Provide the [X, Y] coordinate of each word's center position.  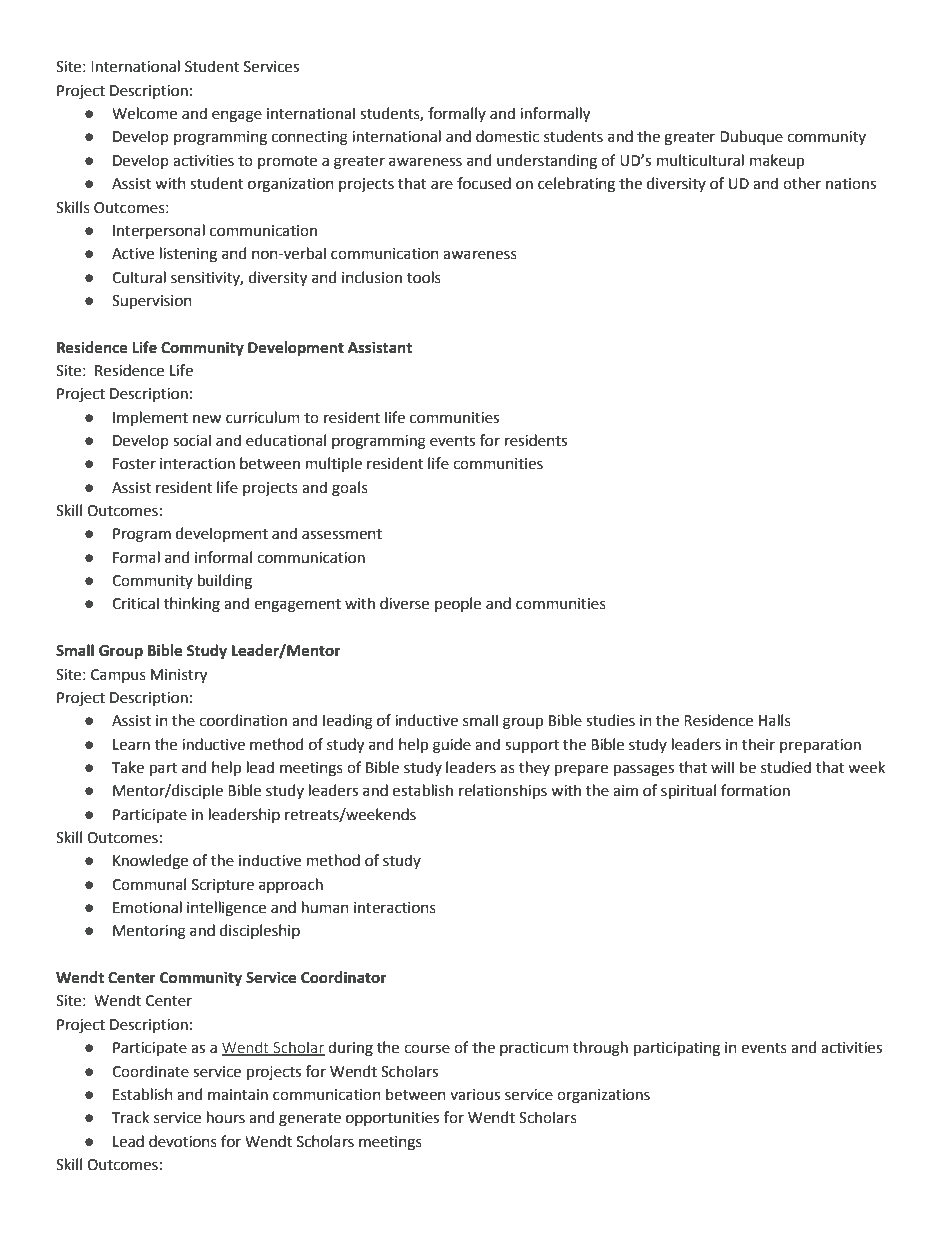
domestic [507, 136]
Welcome [144, 113]
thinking [192, 605]
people [458, 604]
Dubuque [751, 137]
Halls [775, 720]
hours [226, 1117]
